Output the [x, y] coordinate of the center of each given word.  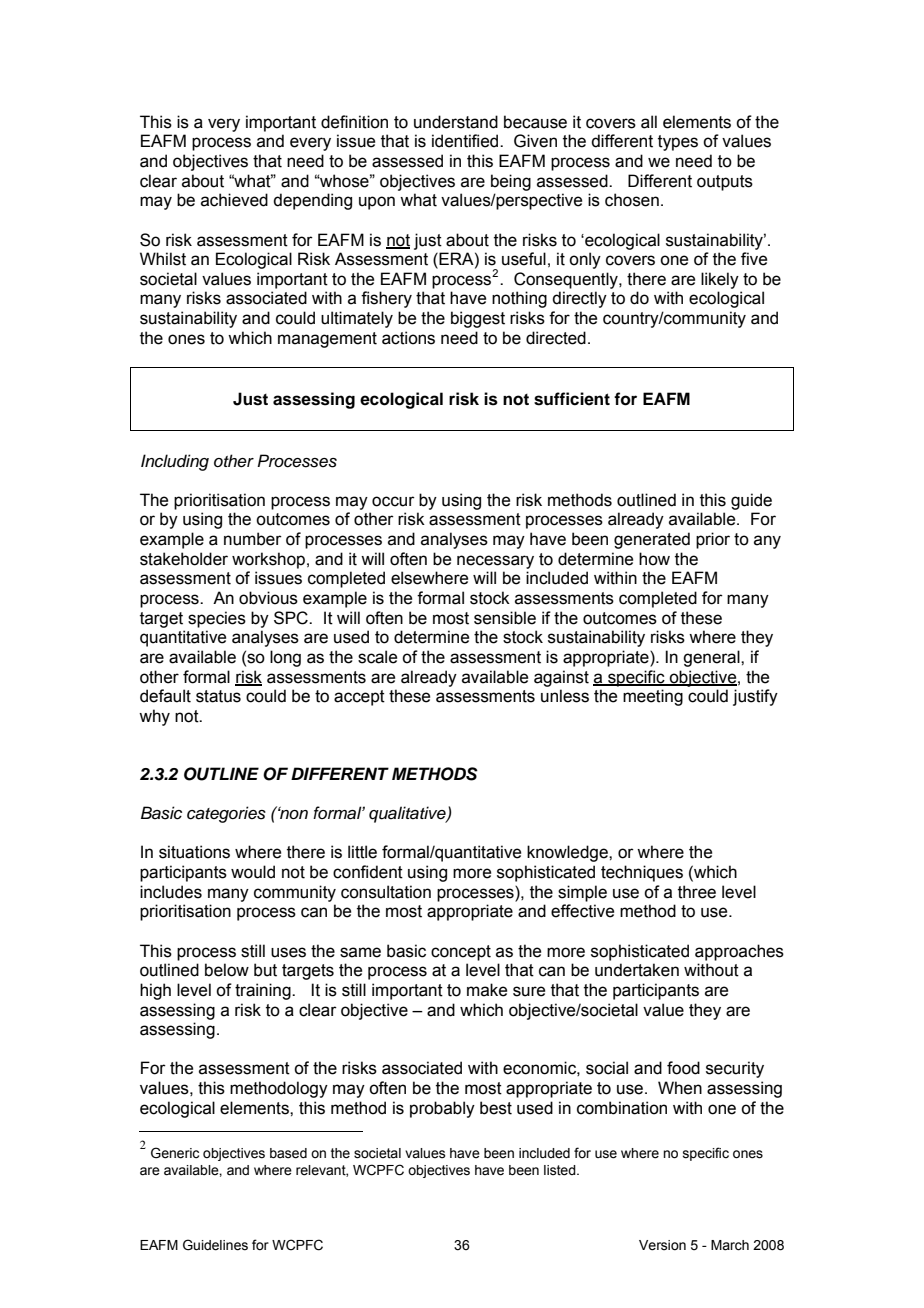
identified [466, 141]
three [697, 892]
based [288, 1153]
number [253, 539]
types [678, 143]
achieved [234, 200]
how [654, 559]
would [253, 872]
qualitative [408, 814]
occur [393, 501]
